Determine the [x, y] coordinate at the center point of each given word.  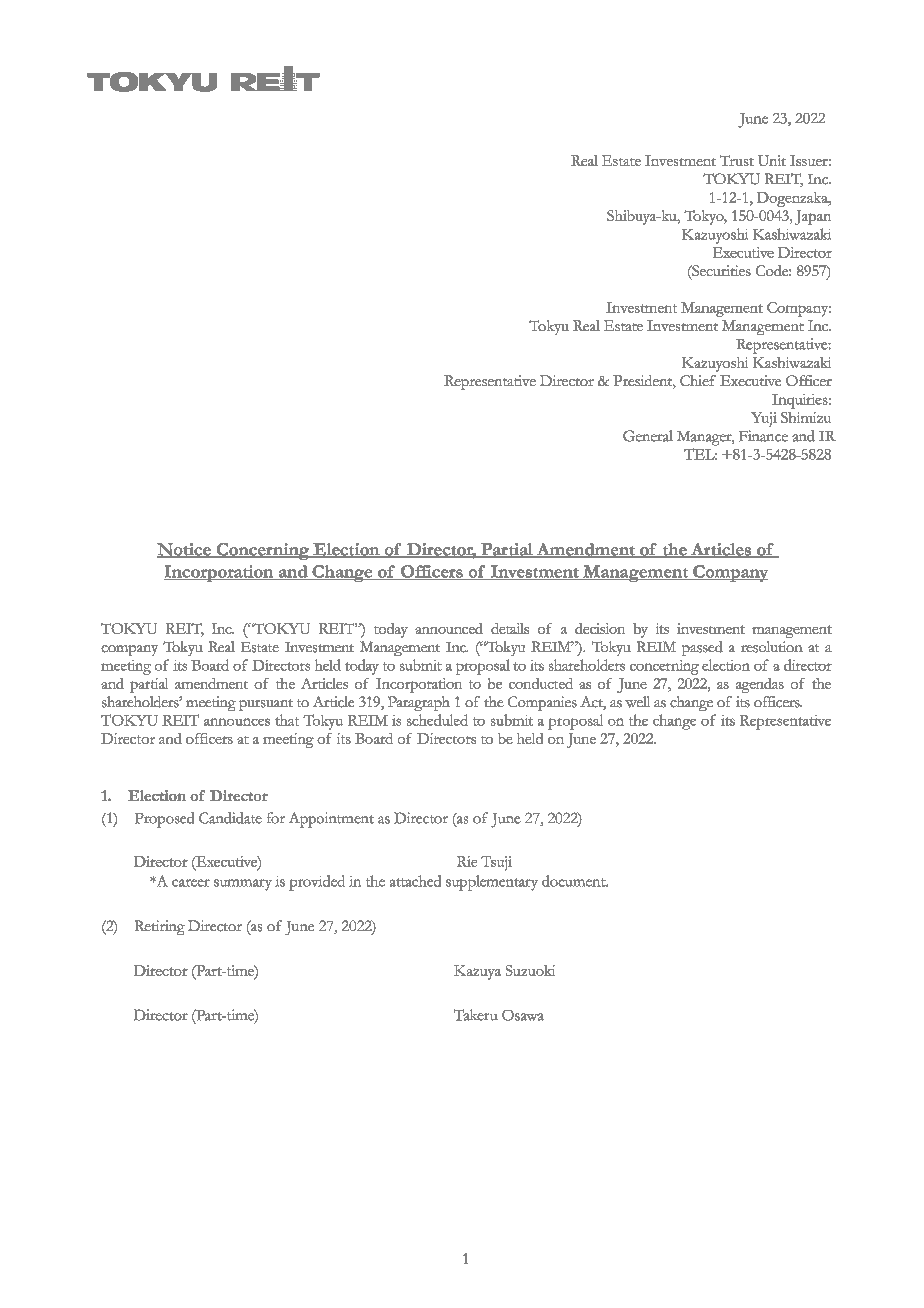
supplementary [492, 883]
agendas [760, 685]
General [648, 436]
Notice [185, 550]
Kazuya [477, 972]
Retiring [160, 927]
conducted [541, 683]
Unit [772, 160]
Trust [737, 160]
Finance [763, 436]
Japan [813, 217]
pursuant [266, 705]
